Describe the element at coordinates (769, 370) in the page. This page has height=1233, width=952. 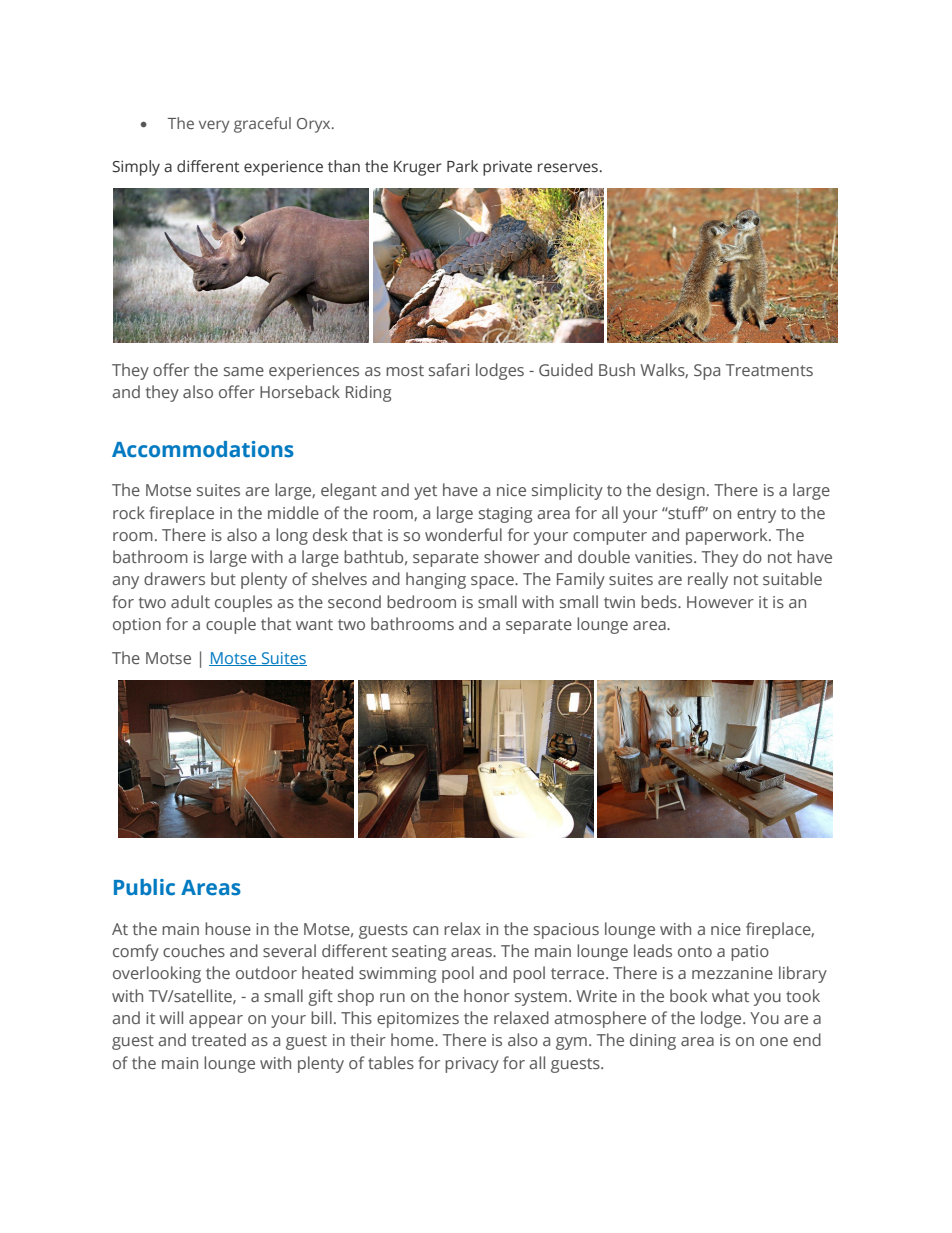
I see `Treatments` at that location.
